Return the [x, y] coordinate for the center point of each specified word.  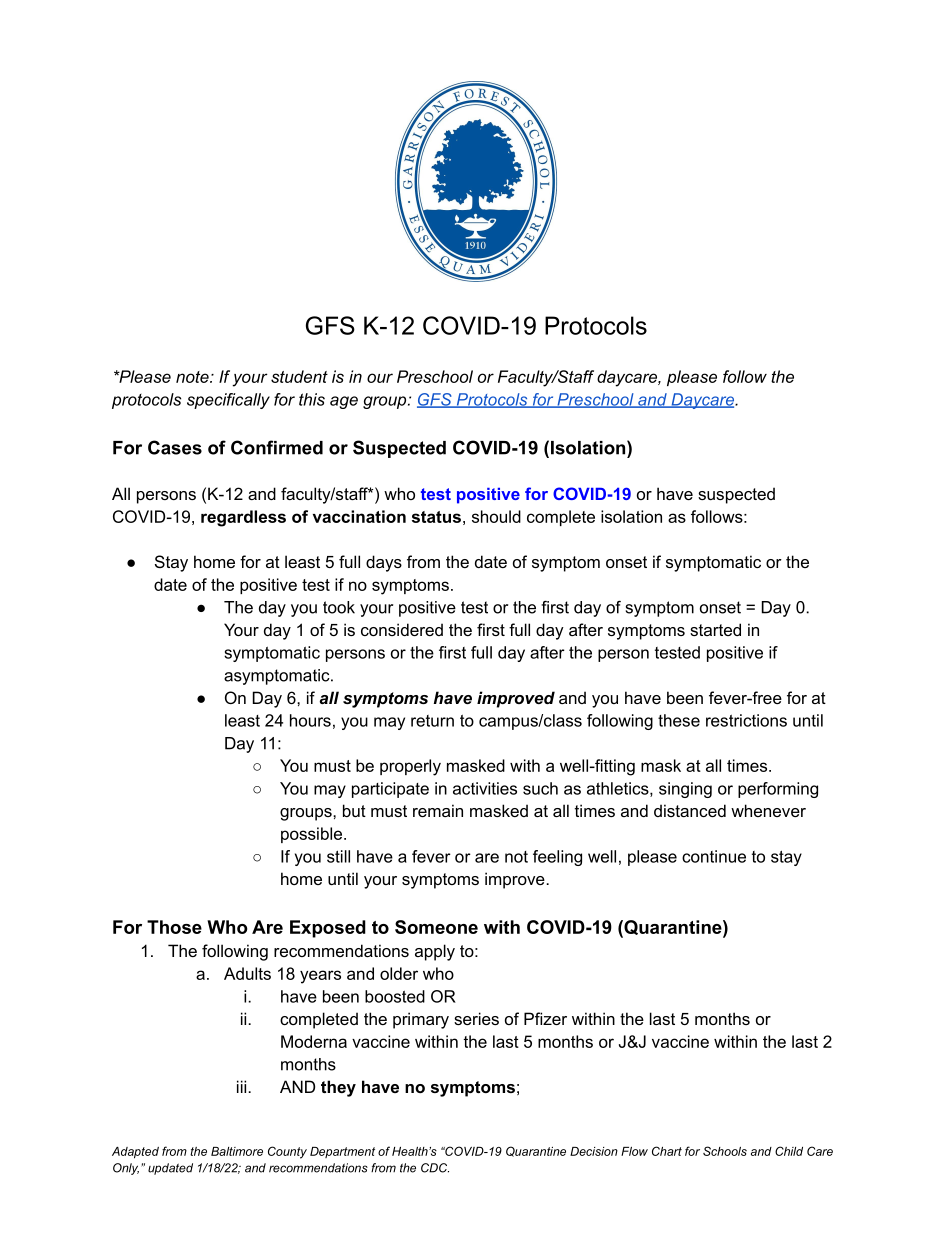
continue [714, 856]
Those [174, 927]
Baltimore [237, 1151]
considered [402, 629]
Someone [436, 927]
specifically [228, 401]
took [339, 607]
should [496, 516]
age [344, 402]
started [715, 629]
